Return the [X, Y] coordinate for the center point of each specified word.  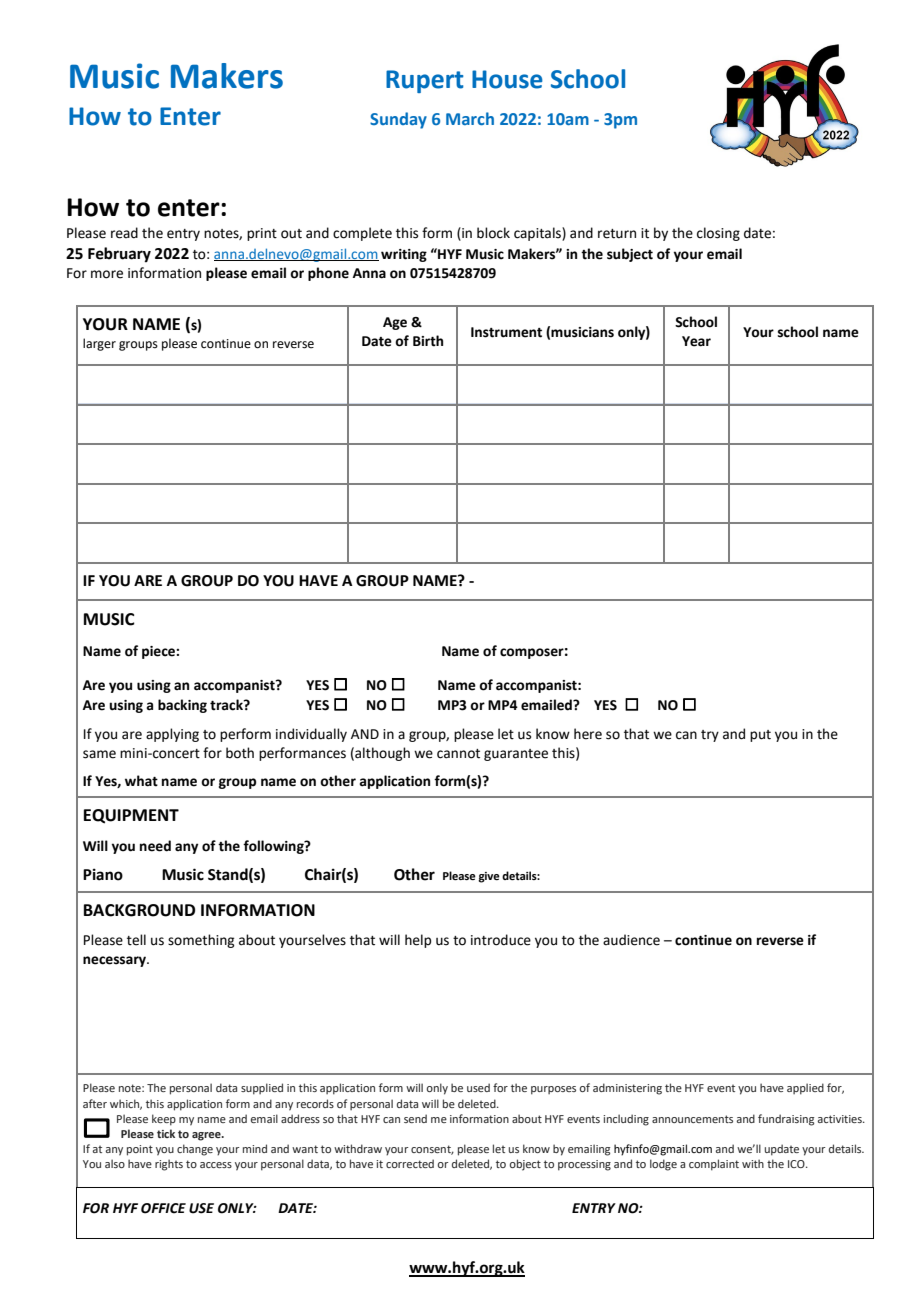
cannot [458, 754]
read [124, 233]
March [470, 118]
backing [182, 706]
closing [718, 234]
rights [169, 1165]
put [760, 736]
